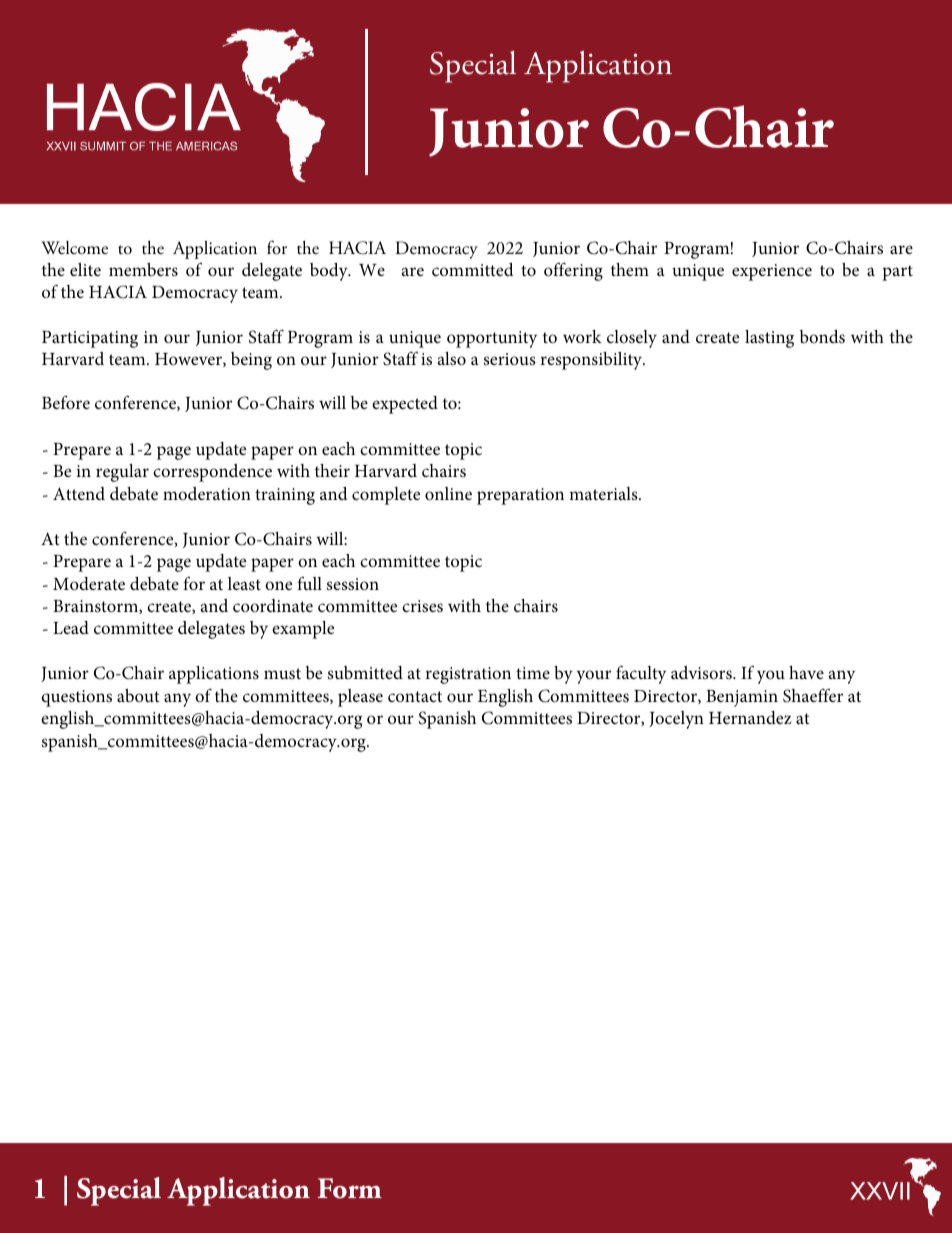 This image has height=1233, width=952. What do you see at coordinates (604, 493) in the image?
I see `materials` at bounding box center [604, 493].
